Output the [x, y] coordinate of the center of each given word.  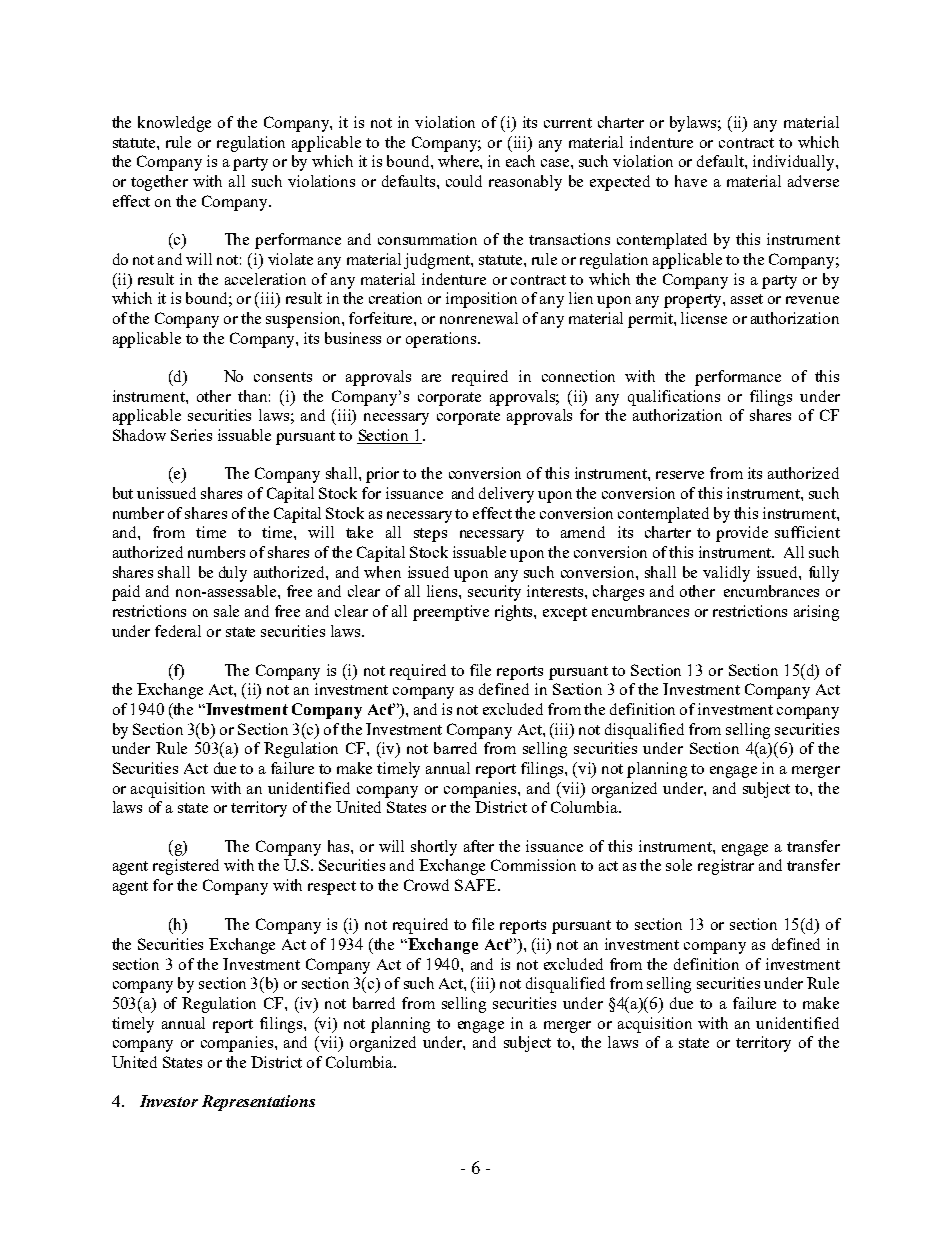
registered [186, 867]
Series [191, 435]
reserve [680, 475]
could [464, 181]
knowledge [174, 124]
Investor [169, 1101]
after [479, 846]
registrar [726, 867]
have [691, 181]
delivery [506, 495]
